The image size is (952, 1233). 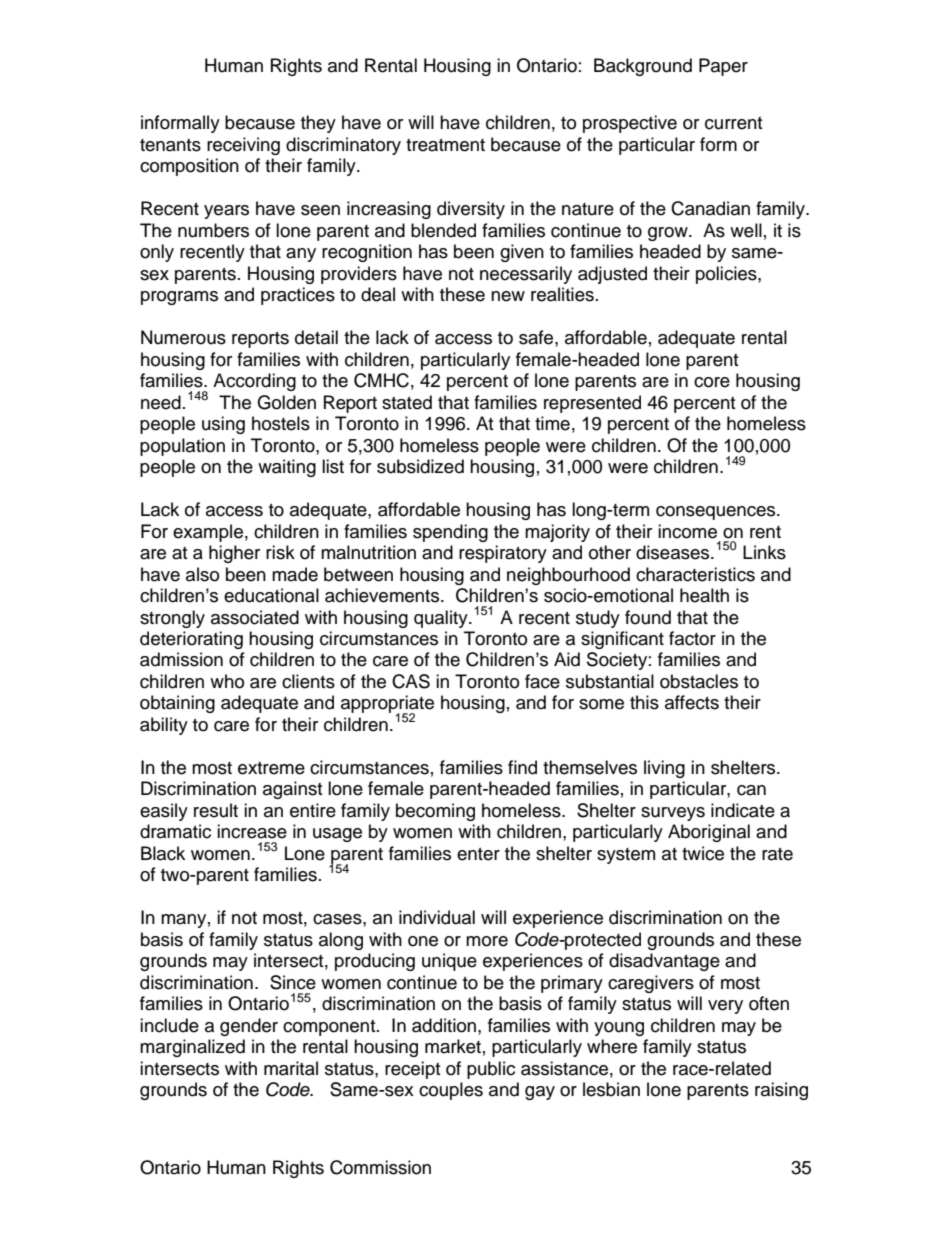 I want to click on respiratory, so click(x=503, y=554).
